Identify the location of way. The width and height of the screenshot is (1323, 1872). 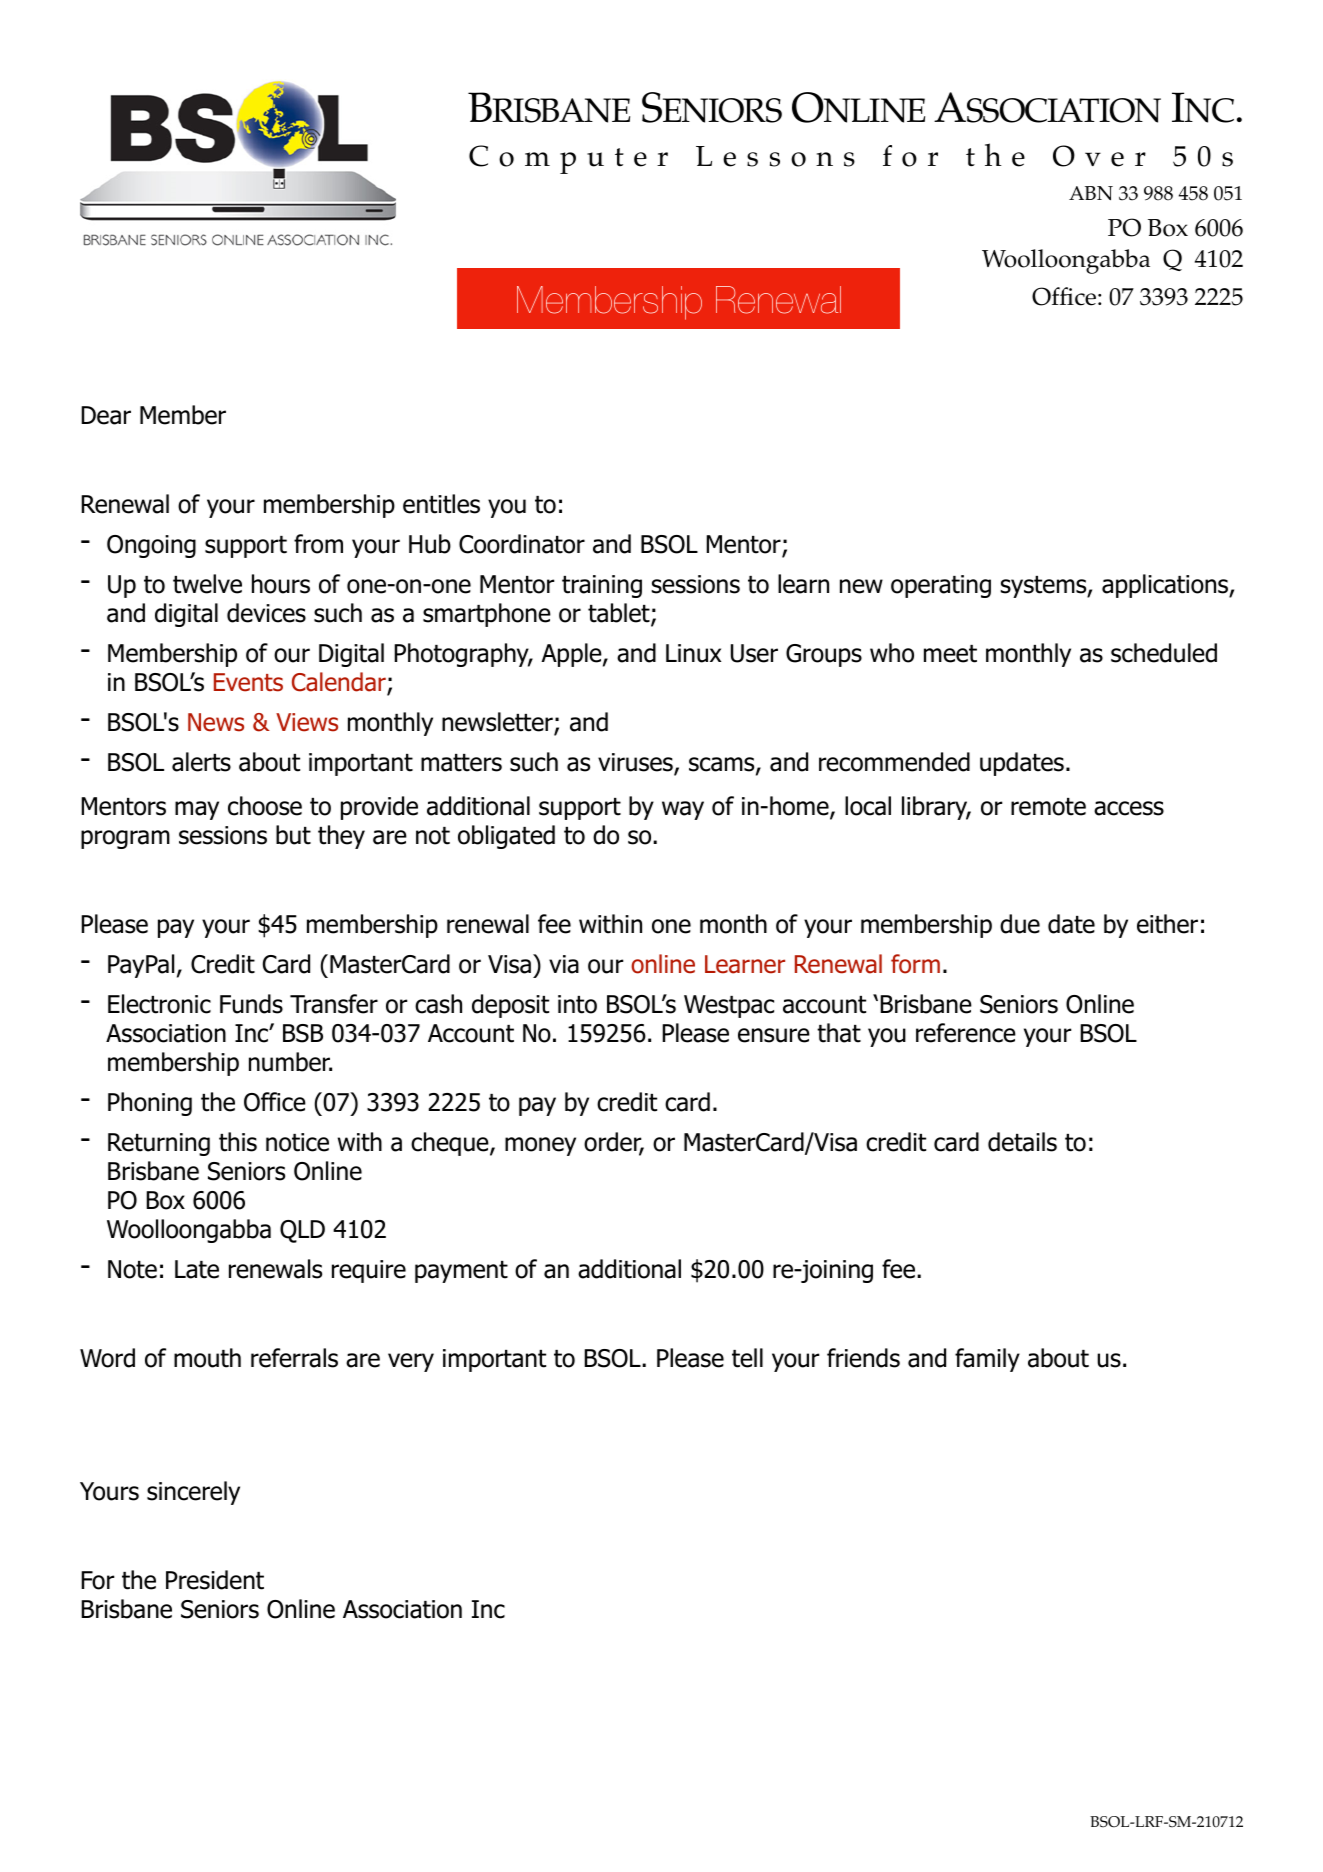
(683, 810).
